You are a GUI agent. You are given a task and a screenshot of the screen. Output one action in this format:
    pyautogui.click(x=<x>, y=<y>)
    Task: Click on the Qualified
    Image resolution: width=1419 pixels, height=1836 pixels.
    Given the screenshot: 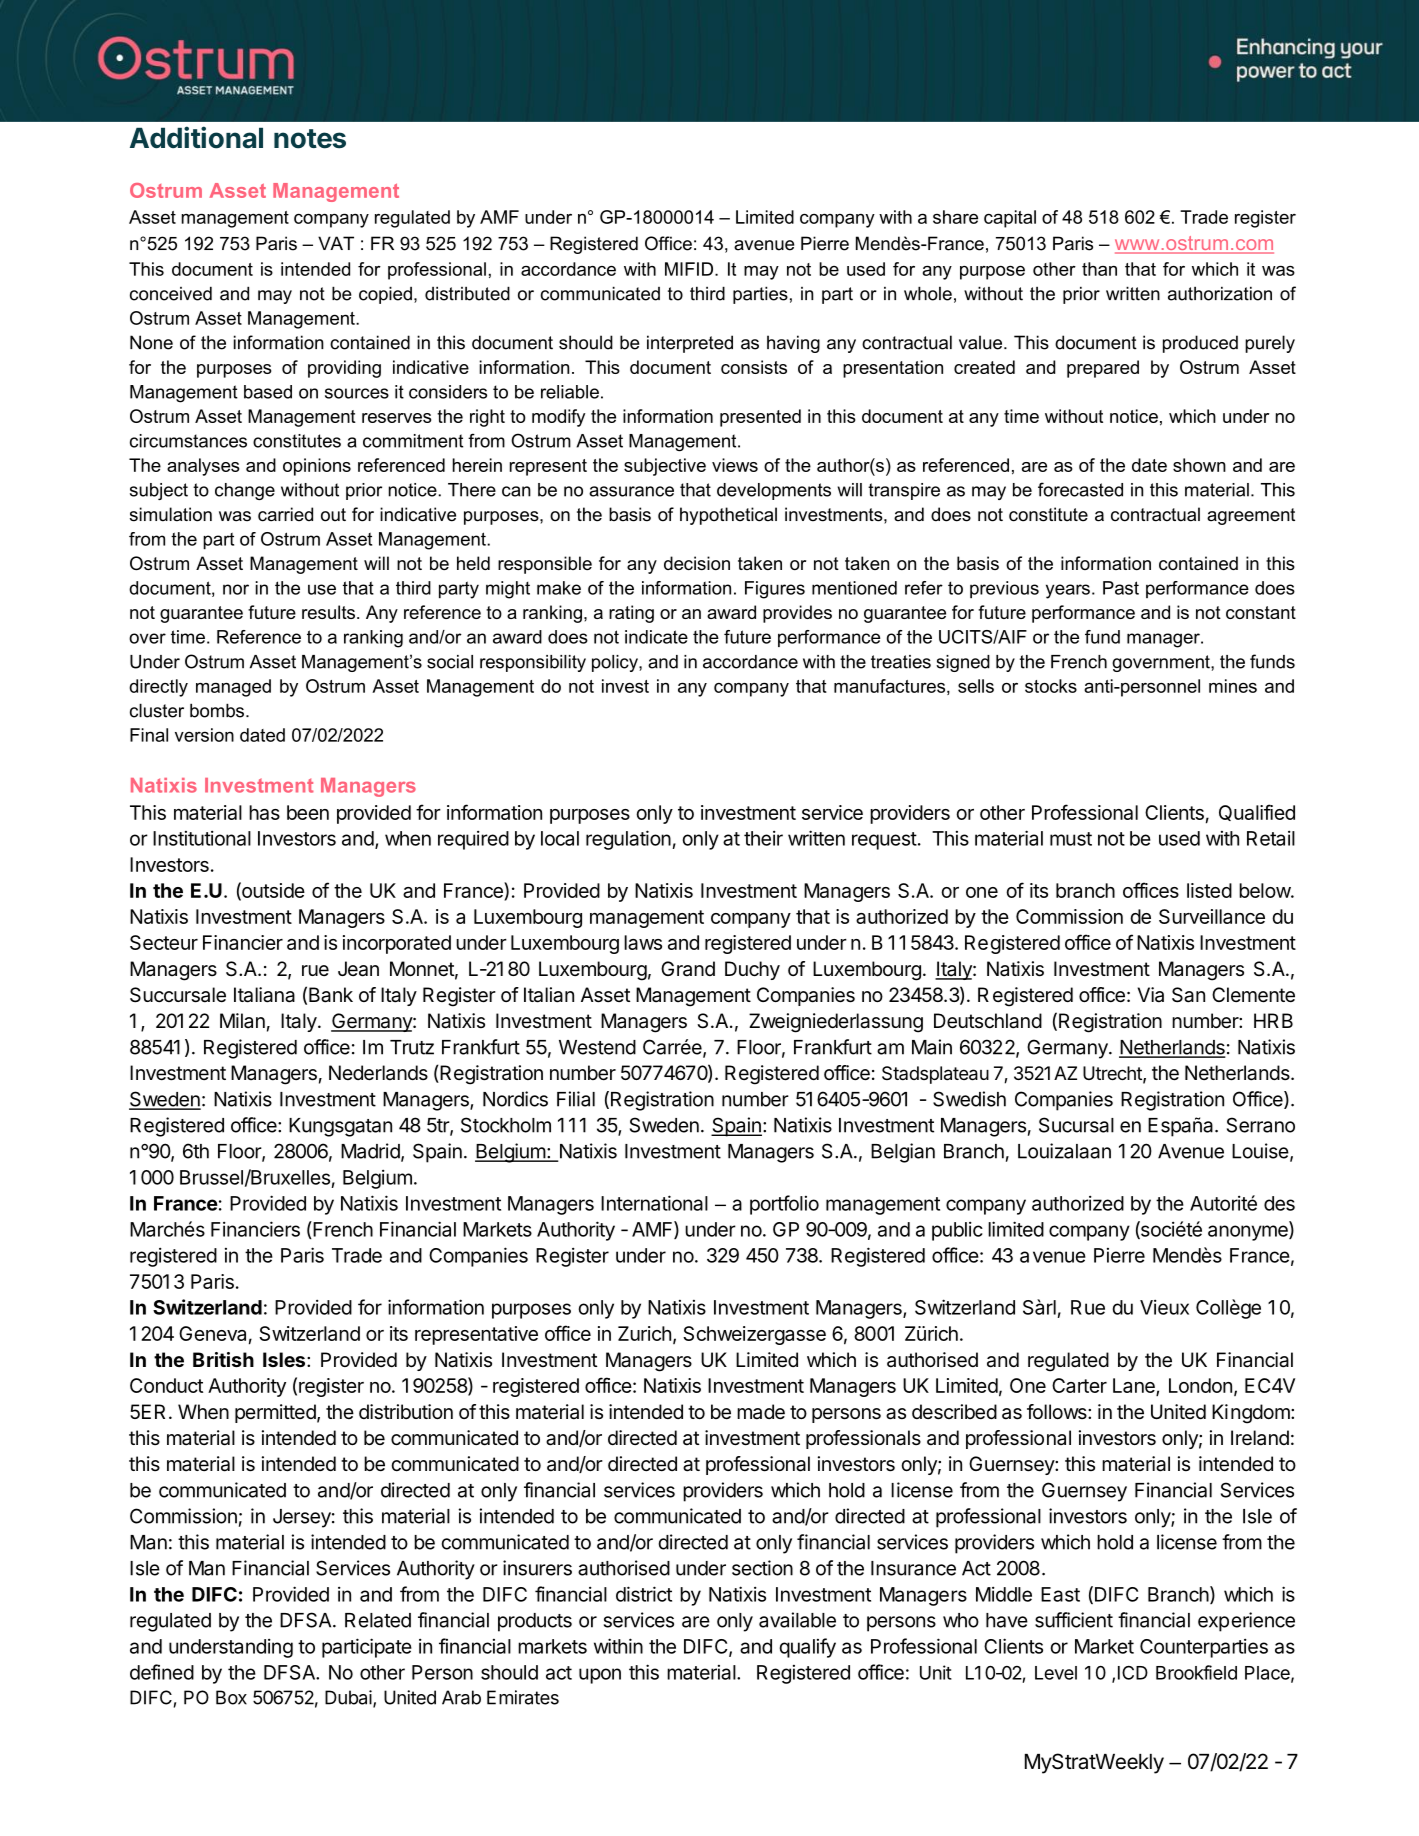 What is the action you would take?
    pyautogui.click(x=1257, y=812)
